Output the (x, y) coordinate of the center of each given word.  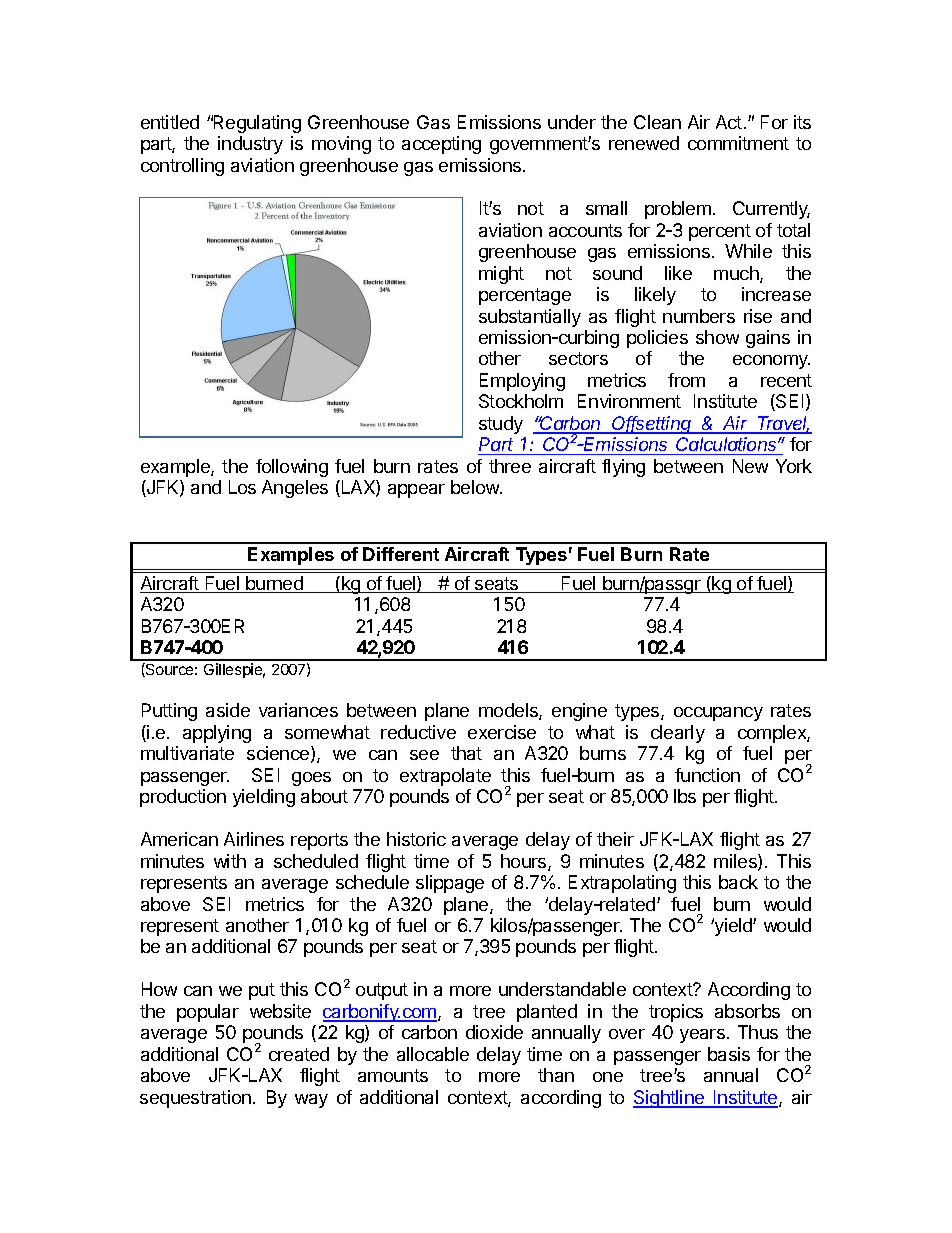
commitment (738, 143)
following (292, 468)
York (794, 466)
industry (250, 145)
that (466, 753)
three (510, 466)
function (707, 775)
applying (217, 734)
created (299, 1054)
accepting (441, 145)
